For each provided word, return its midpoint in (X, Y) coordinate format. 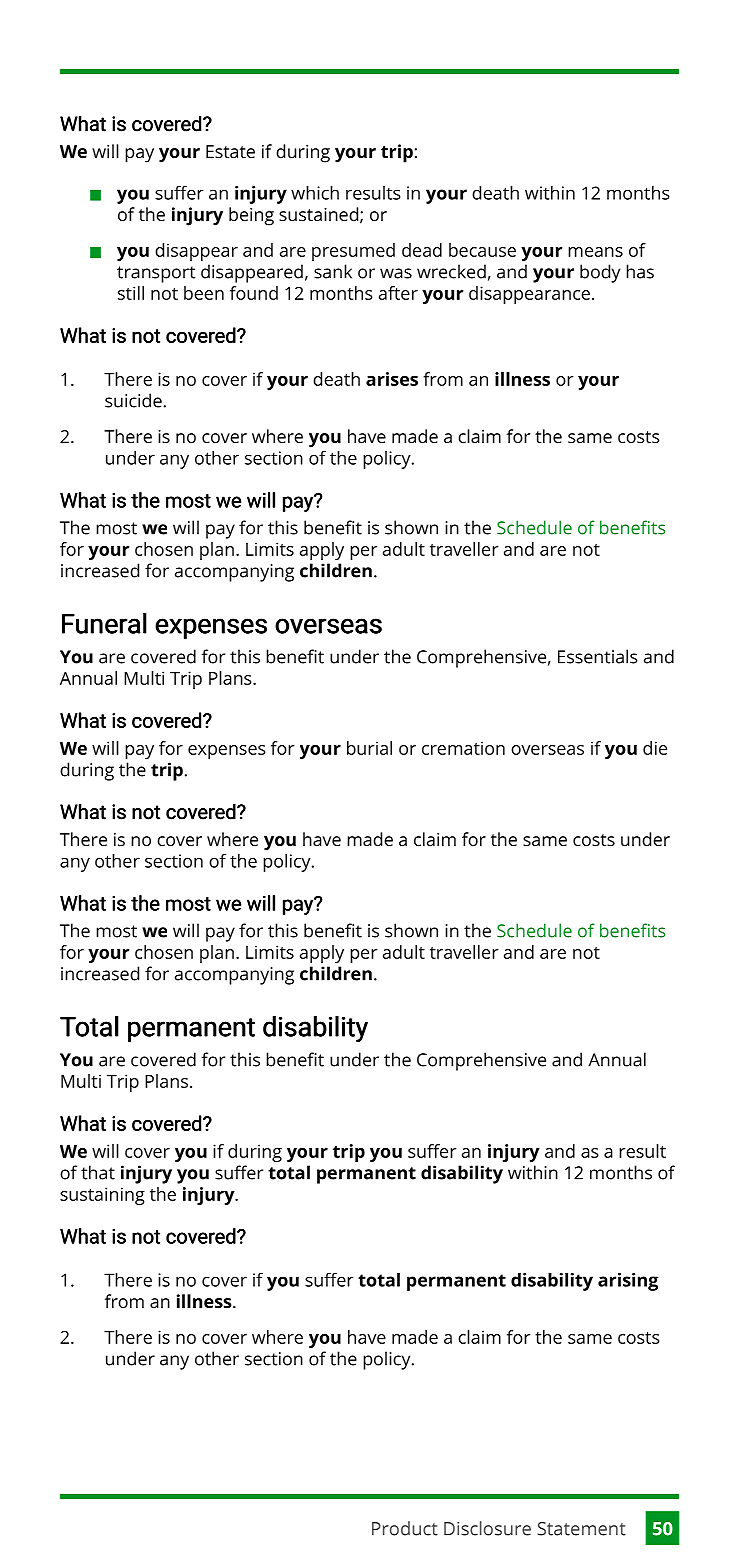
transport (156, 274)
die (655, 748)
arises (392, 379)
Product (405, 1528)
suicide (133, 400)
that (98, 1172)
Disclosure (487, 1528)
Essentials (598, 656)
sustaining (102, 1196)
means (595, 252)
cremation (463, 748)
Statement (581, 1529)
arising (628, 1282)
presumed (353, 252)
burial (369, 748)
